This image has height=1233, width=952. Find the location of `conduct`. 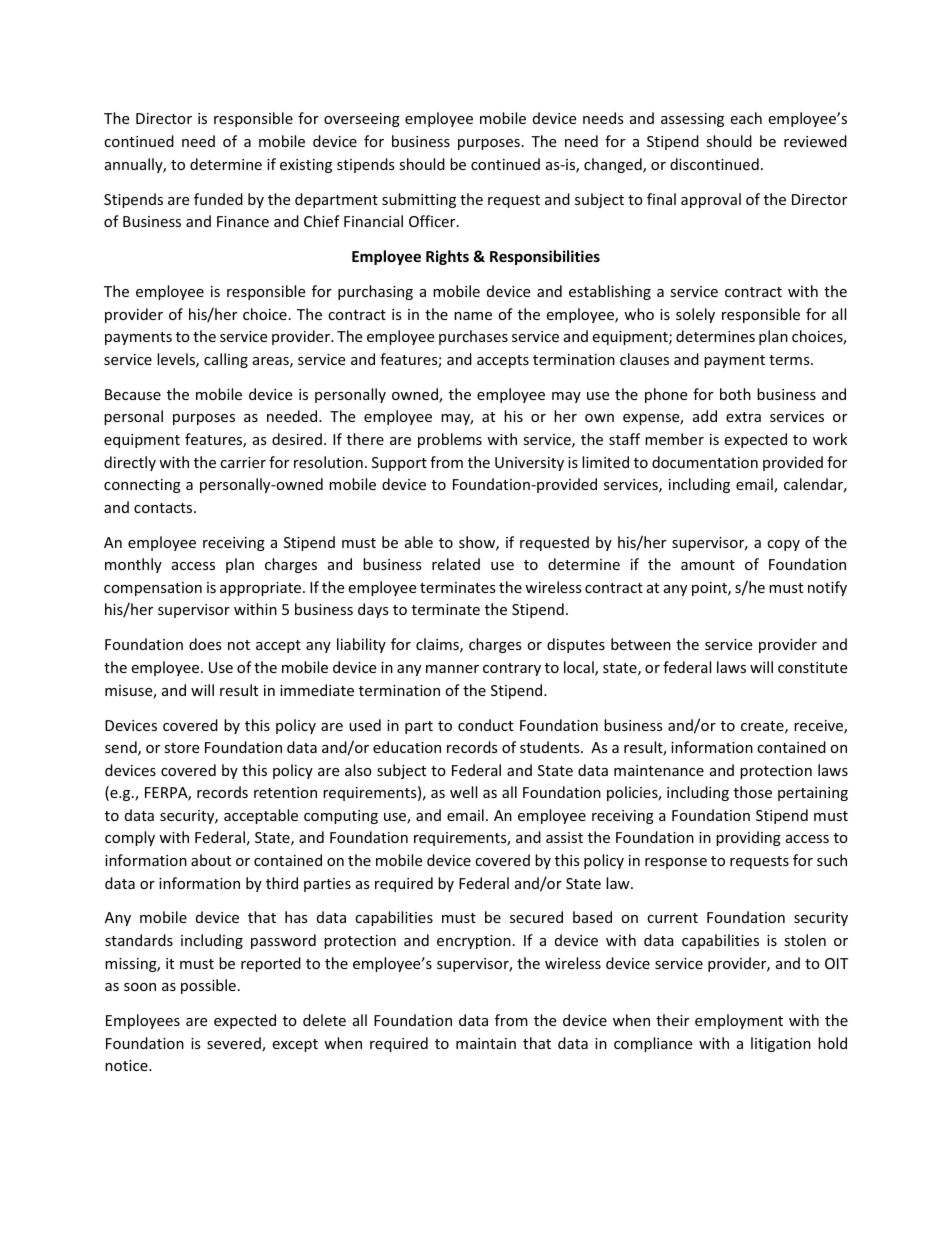

conduct is located at coordinates (485, 725).
